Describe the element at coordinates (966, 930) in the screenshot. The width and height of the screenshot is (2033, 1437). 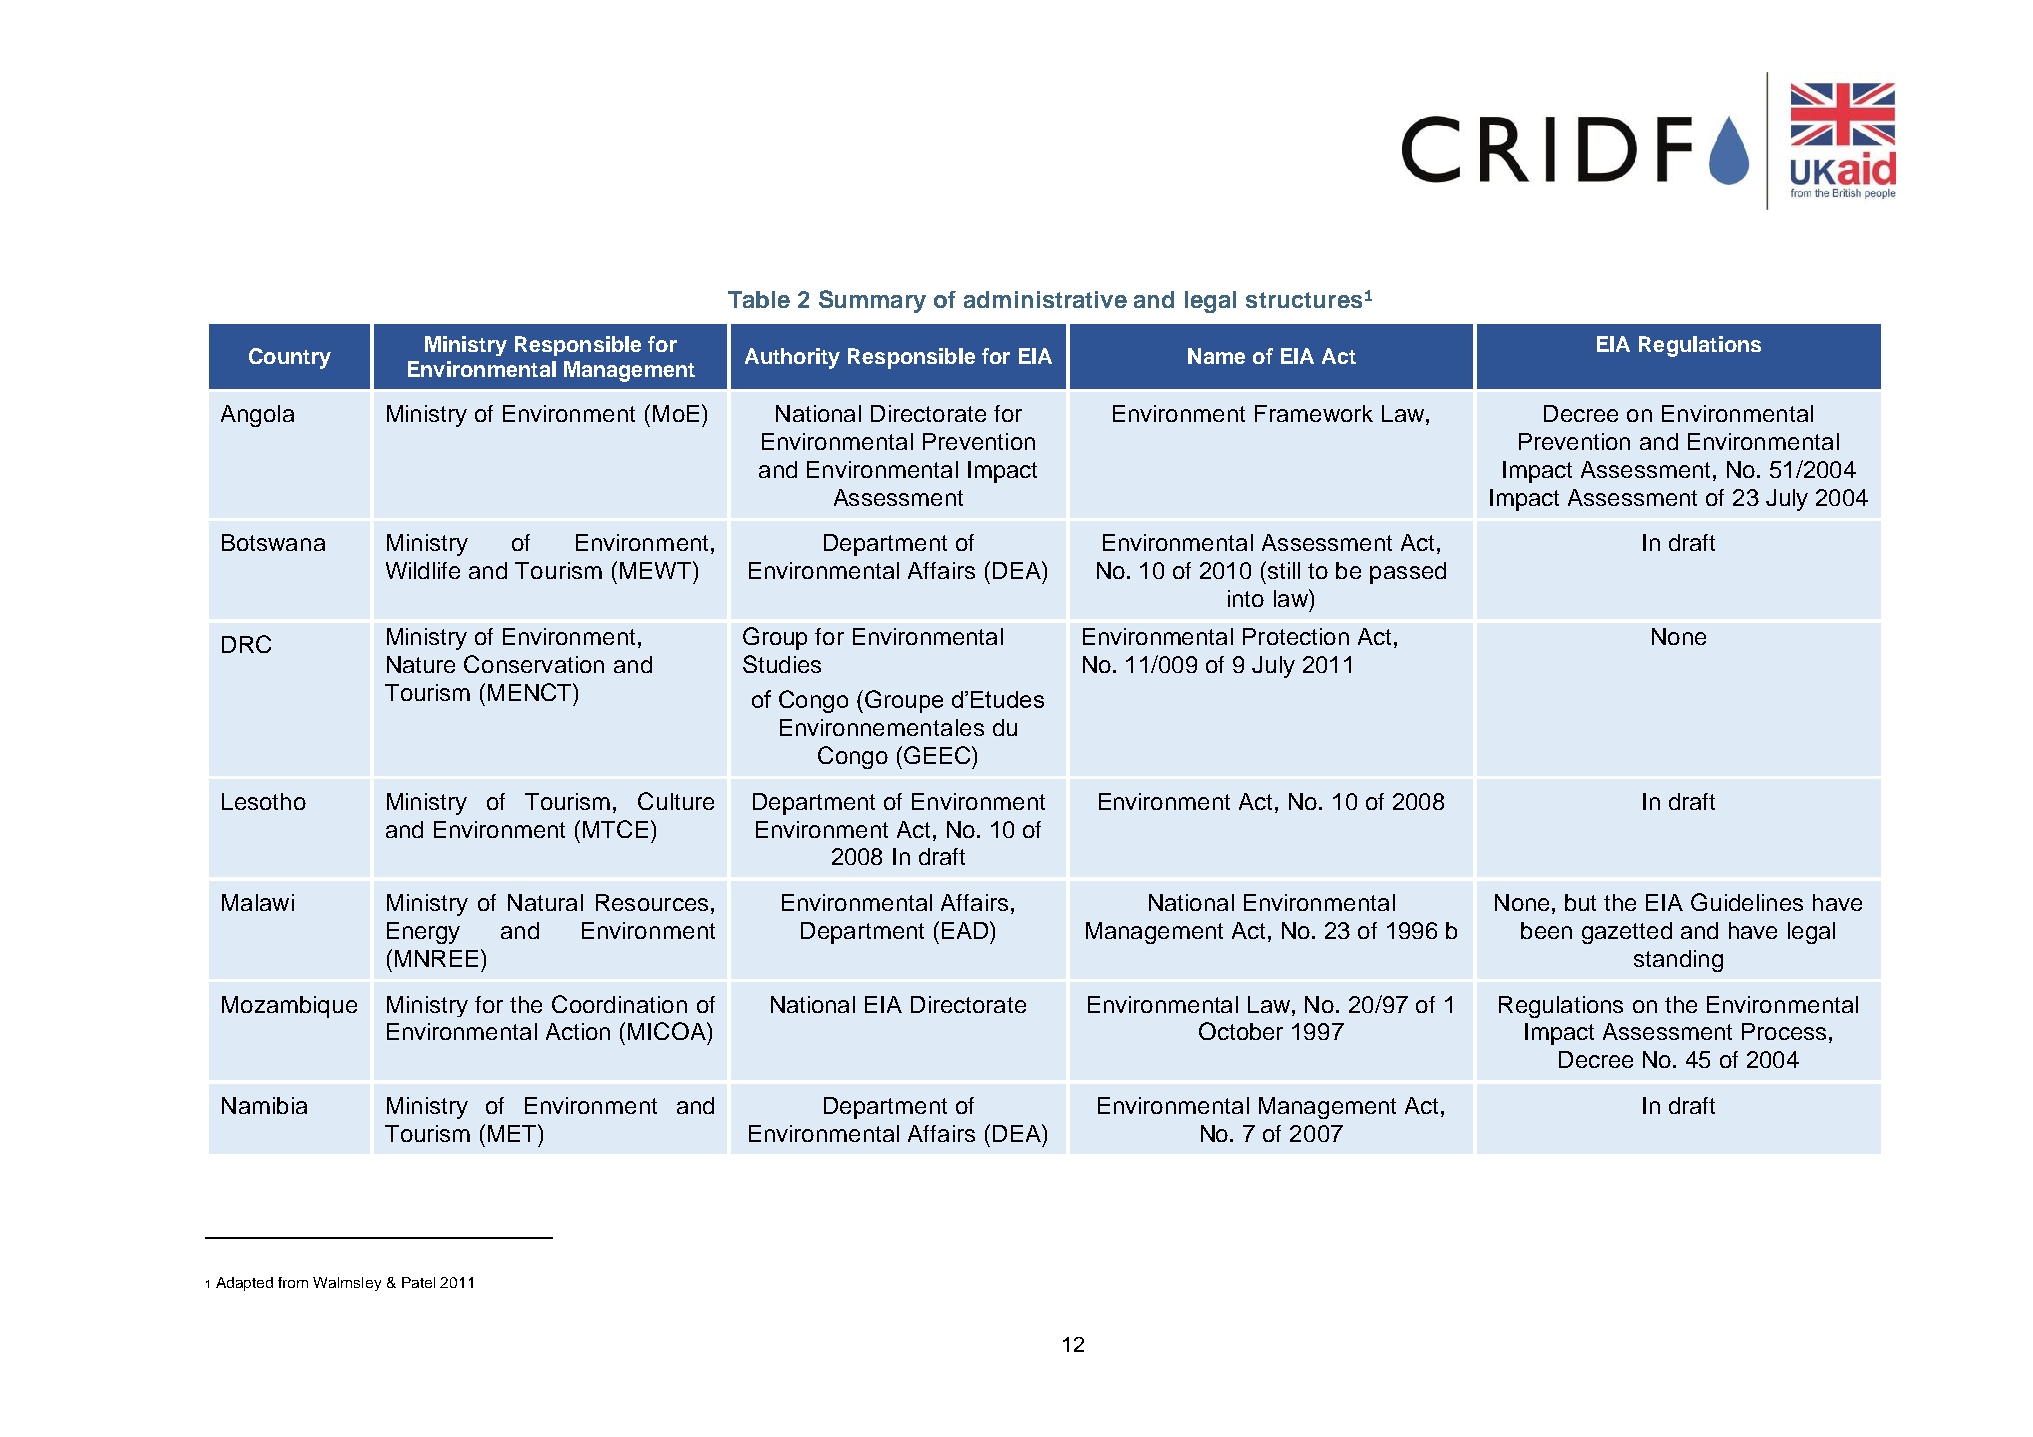
I see `EAD` at that location.
